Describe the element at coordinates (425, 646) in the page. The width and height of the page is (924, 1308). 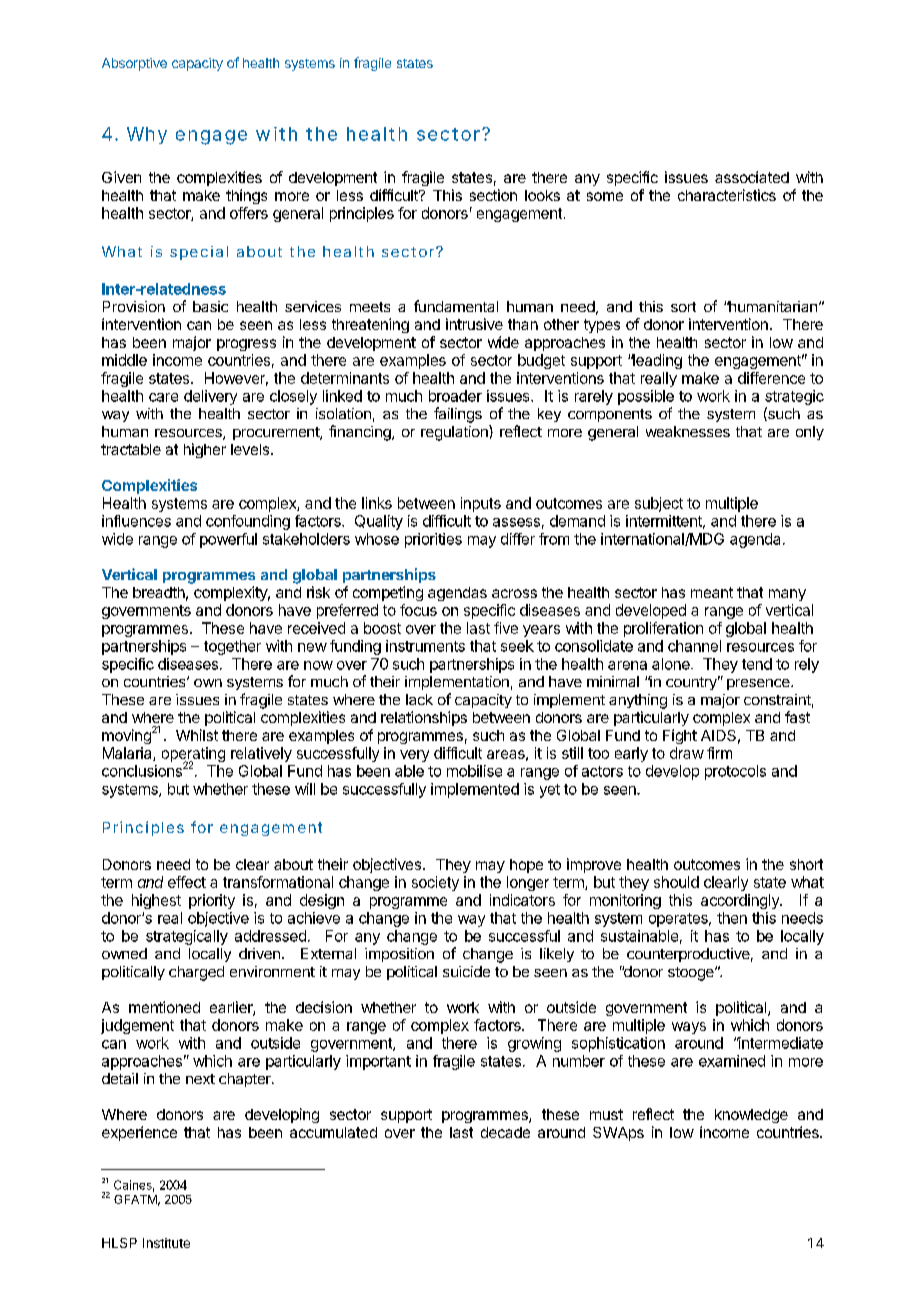
I see `instruments` at that location.
